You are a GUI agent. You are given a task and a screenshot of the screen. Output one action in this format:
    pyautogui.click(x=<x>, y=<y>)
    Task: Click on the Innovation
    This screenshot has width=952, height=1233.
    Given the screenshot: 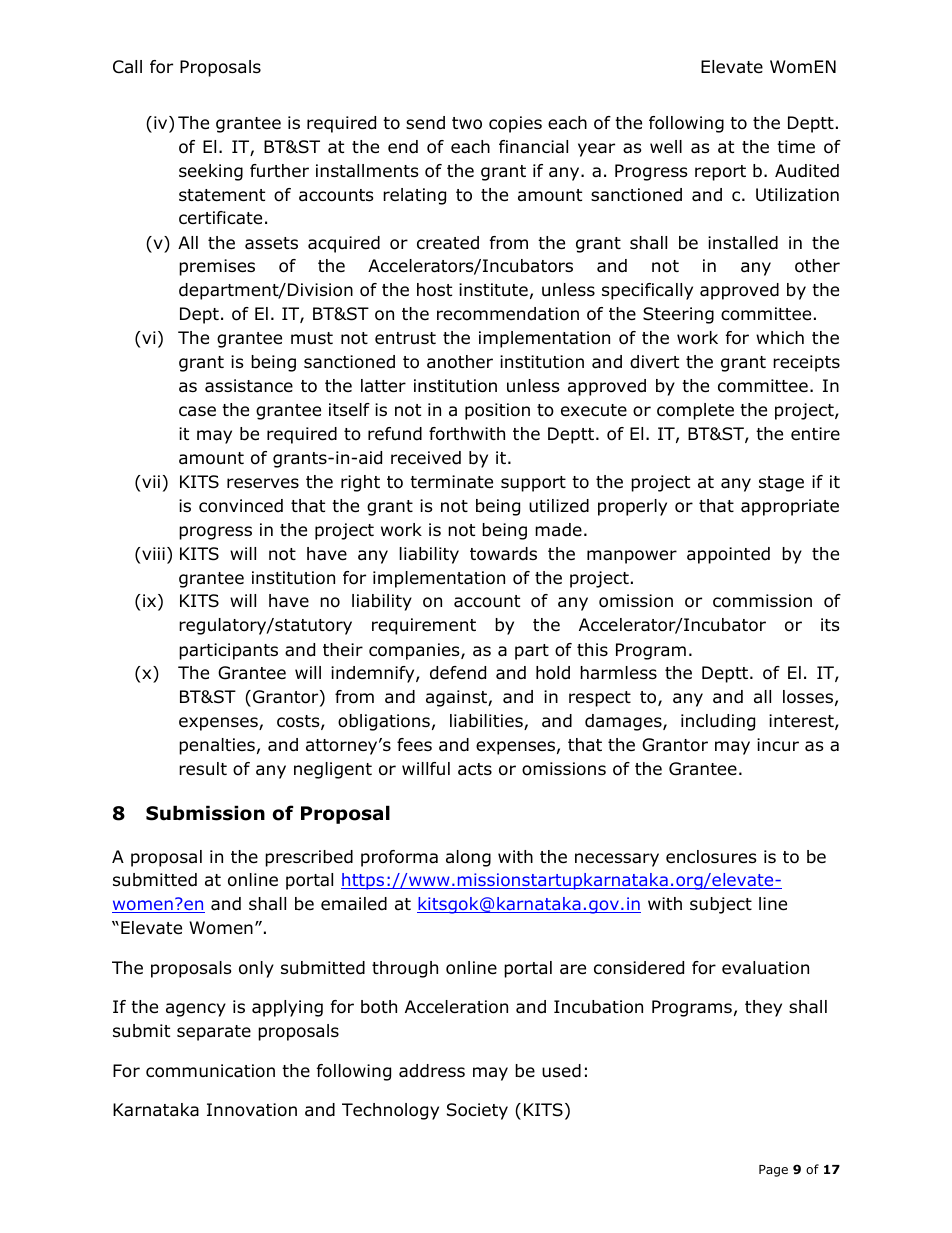 What is the action you would take?
    pyautogui.click(x=252, y=1110)
